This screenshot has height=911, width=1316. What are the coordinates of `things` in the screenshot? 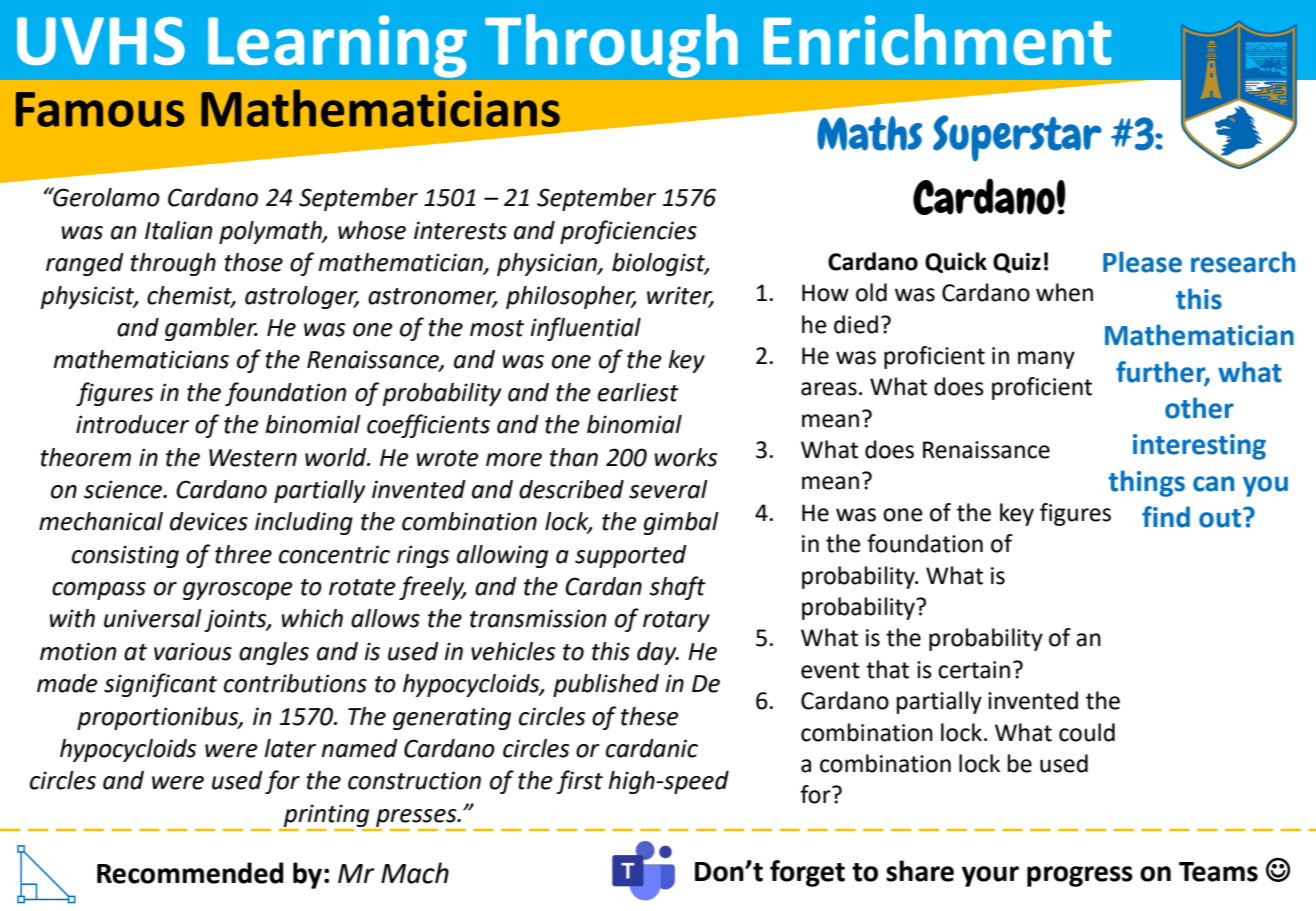 It's located at (1146, 483).
